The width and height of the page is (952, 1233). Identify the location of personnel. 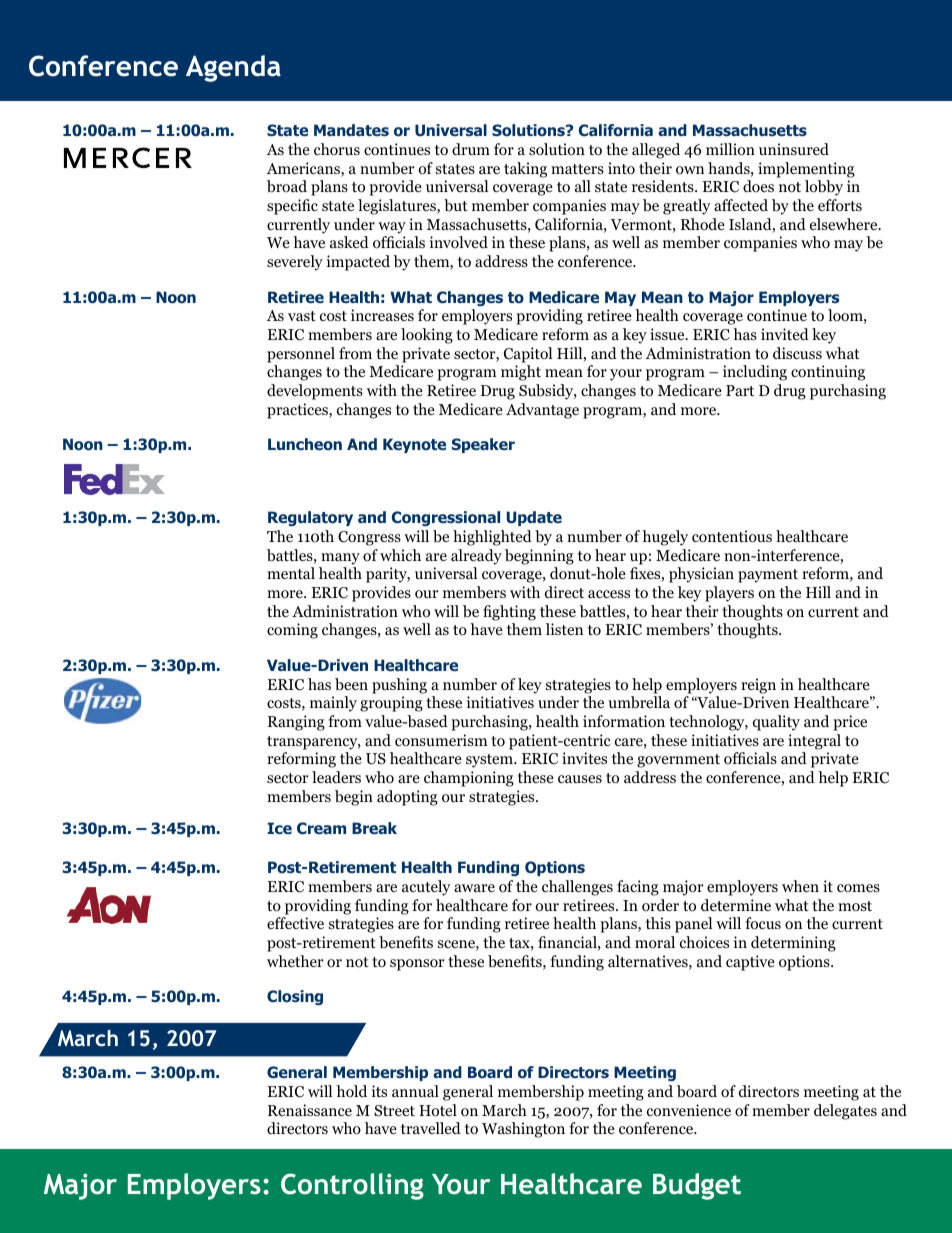
(301, 355).
